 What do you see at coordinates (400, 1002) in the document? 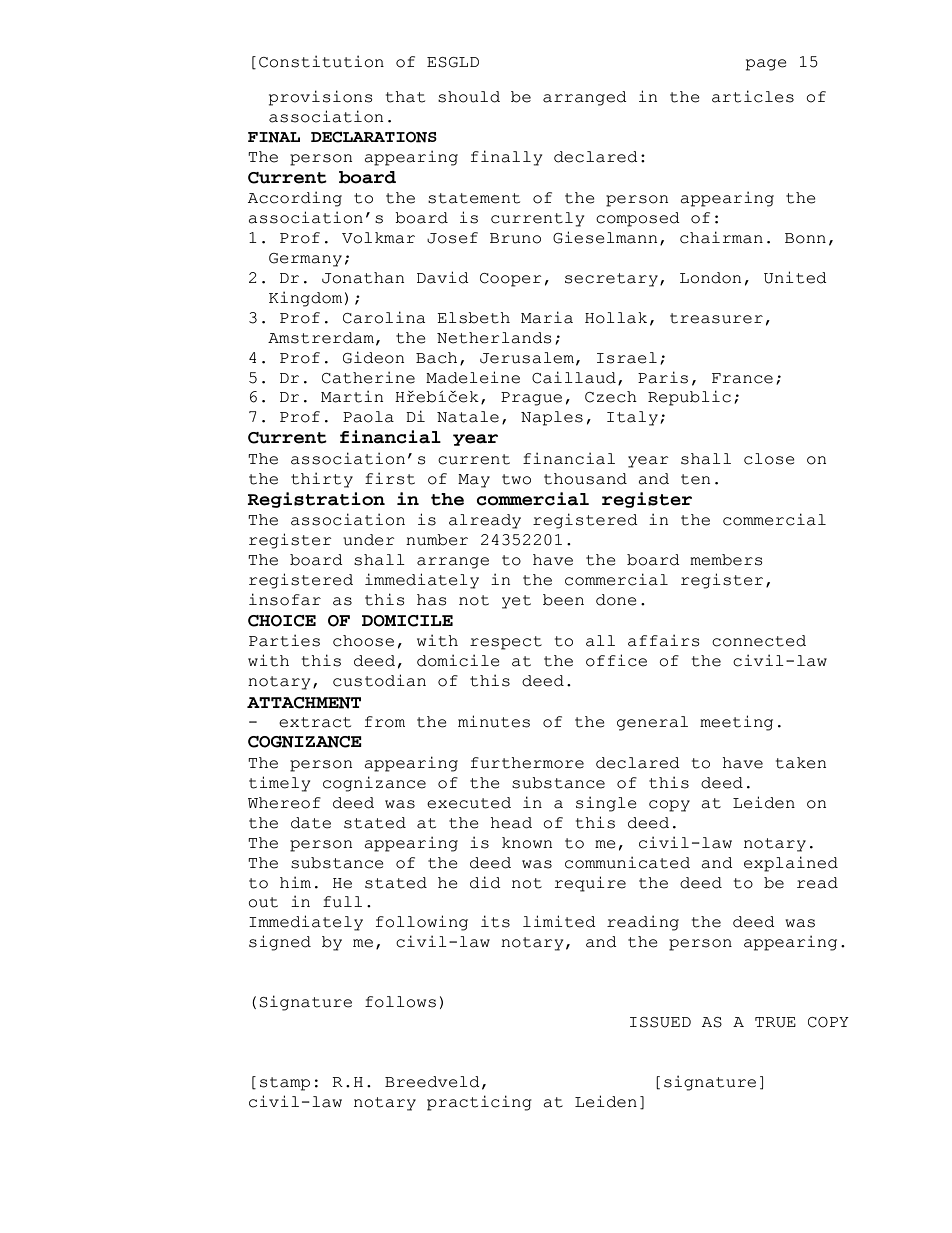
I see `follows` at bounding box center [400, 1002].
